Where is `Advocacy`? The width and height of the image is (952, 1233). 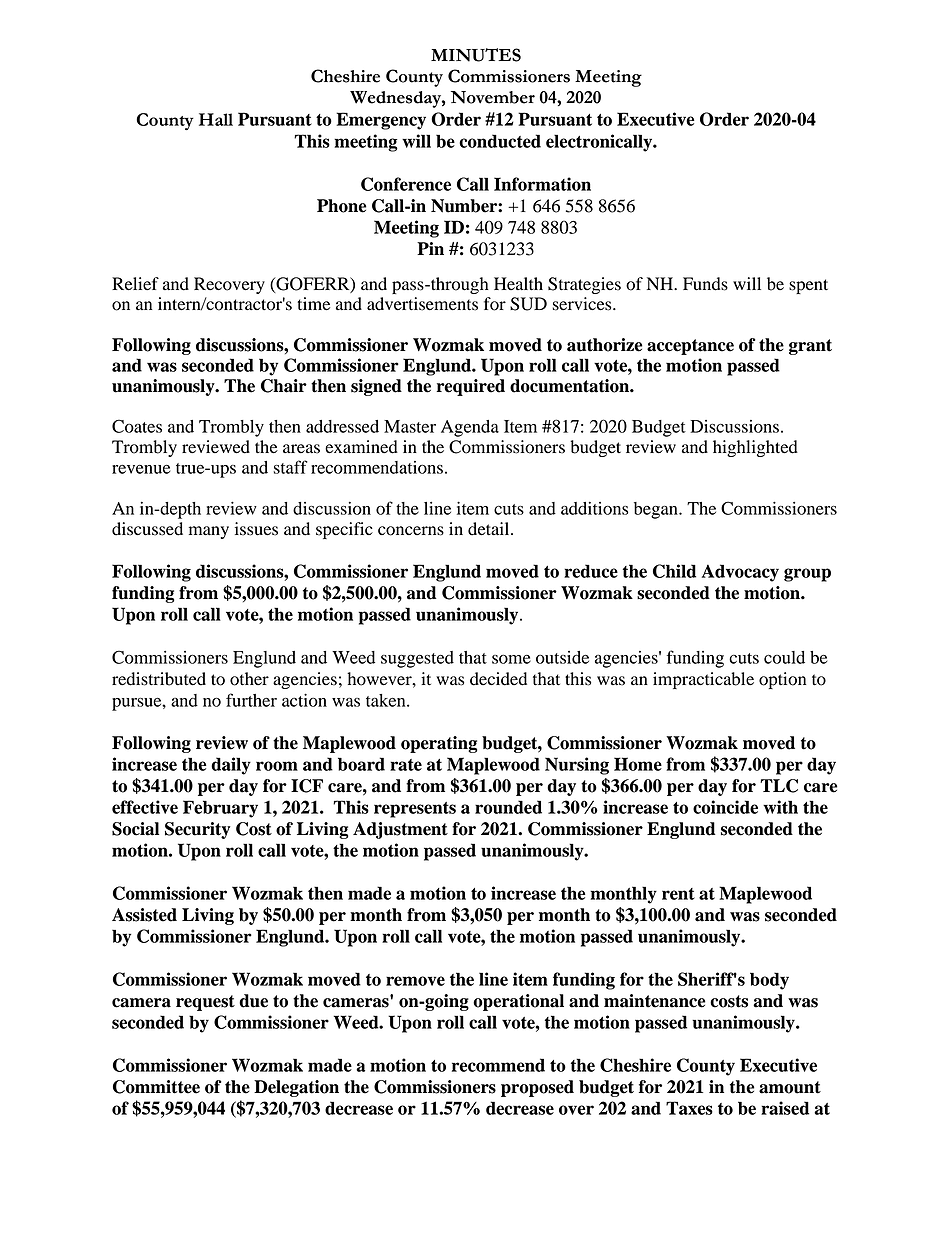 Advocacy is located at coordinates (740, 573).
